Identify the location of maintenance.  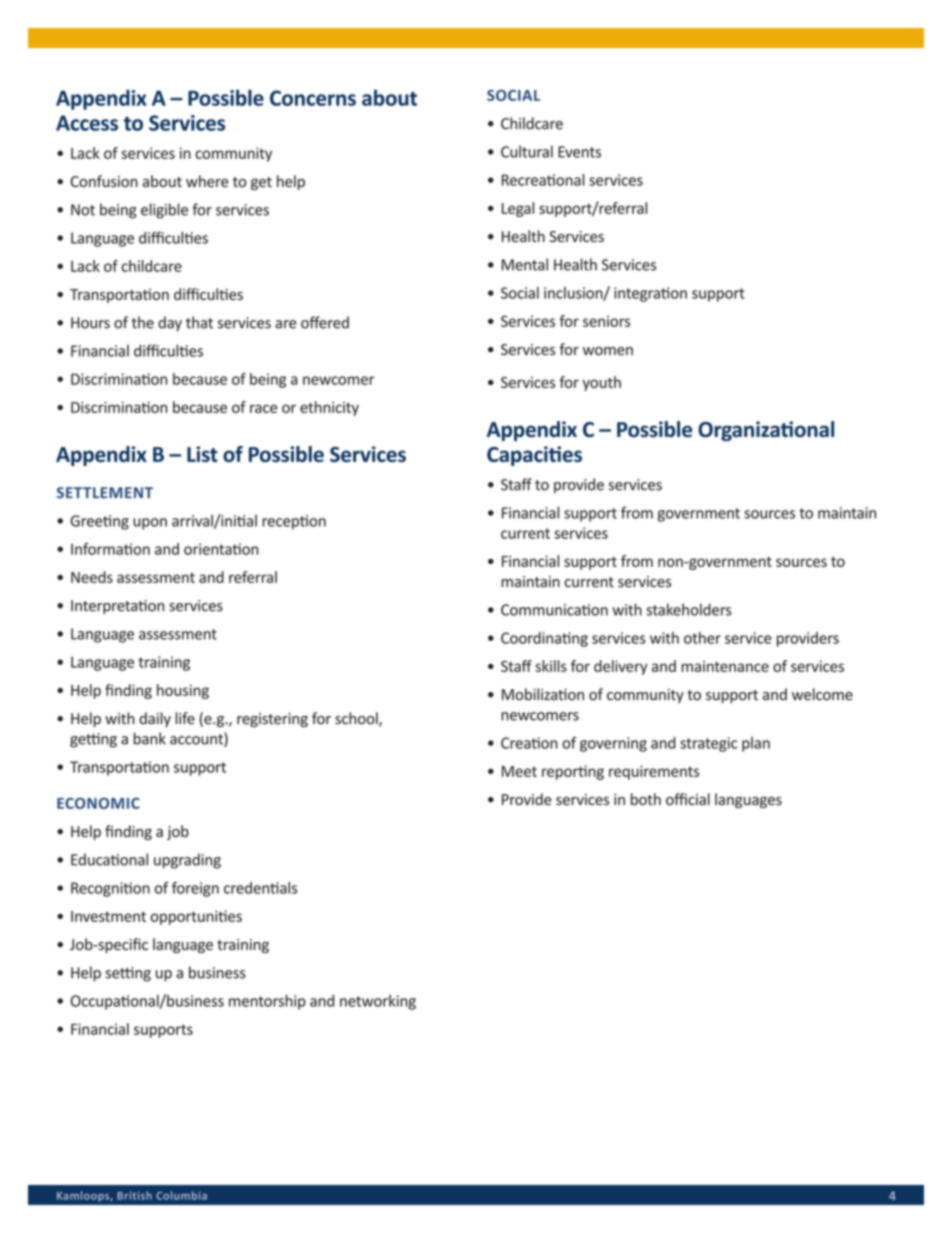
(725, 666).
